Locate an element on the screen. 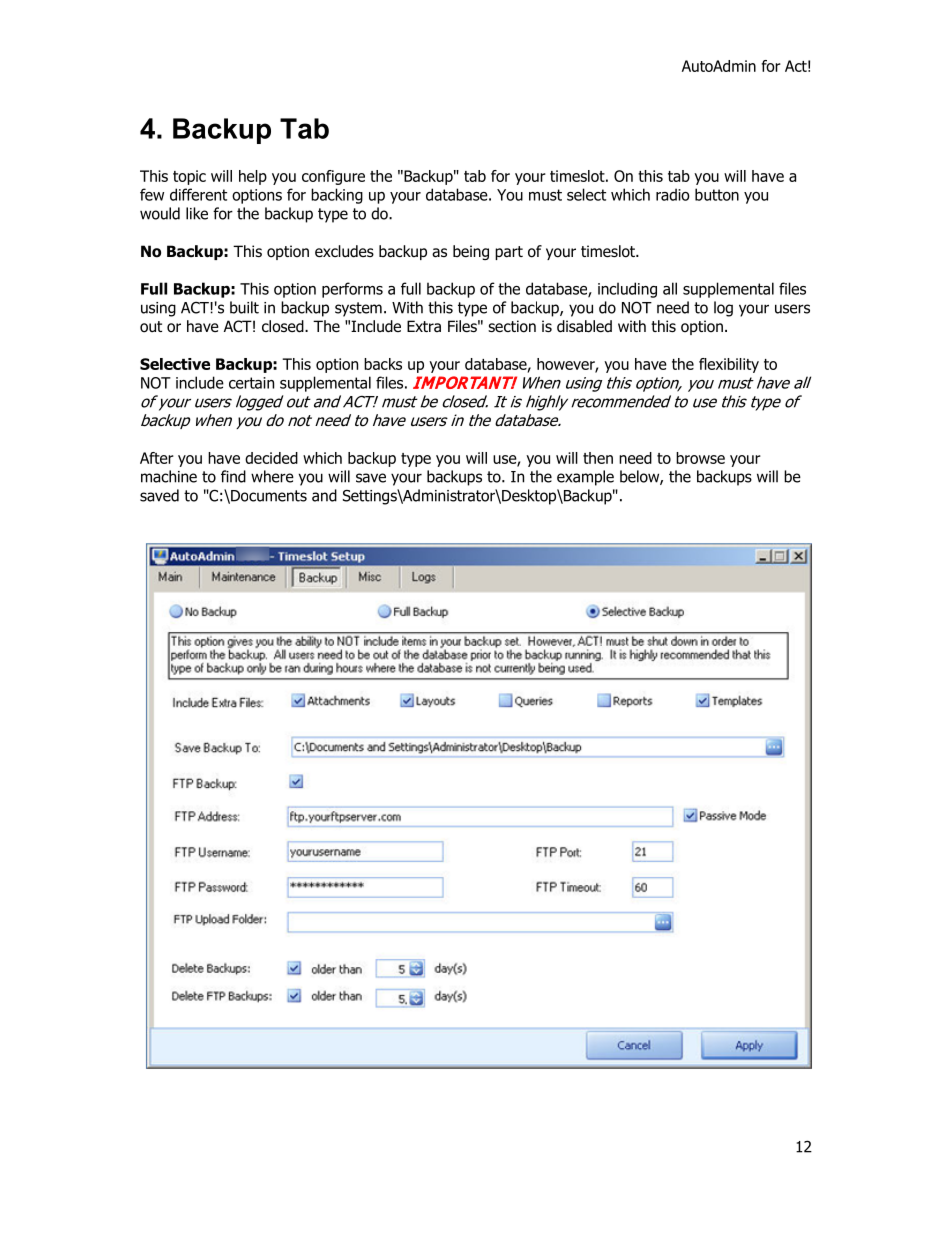  radio is located at coordinates (673, 194).
